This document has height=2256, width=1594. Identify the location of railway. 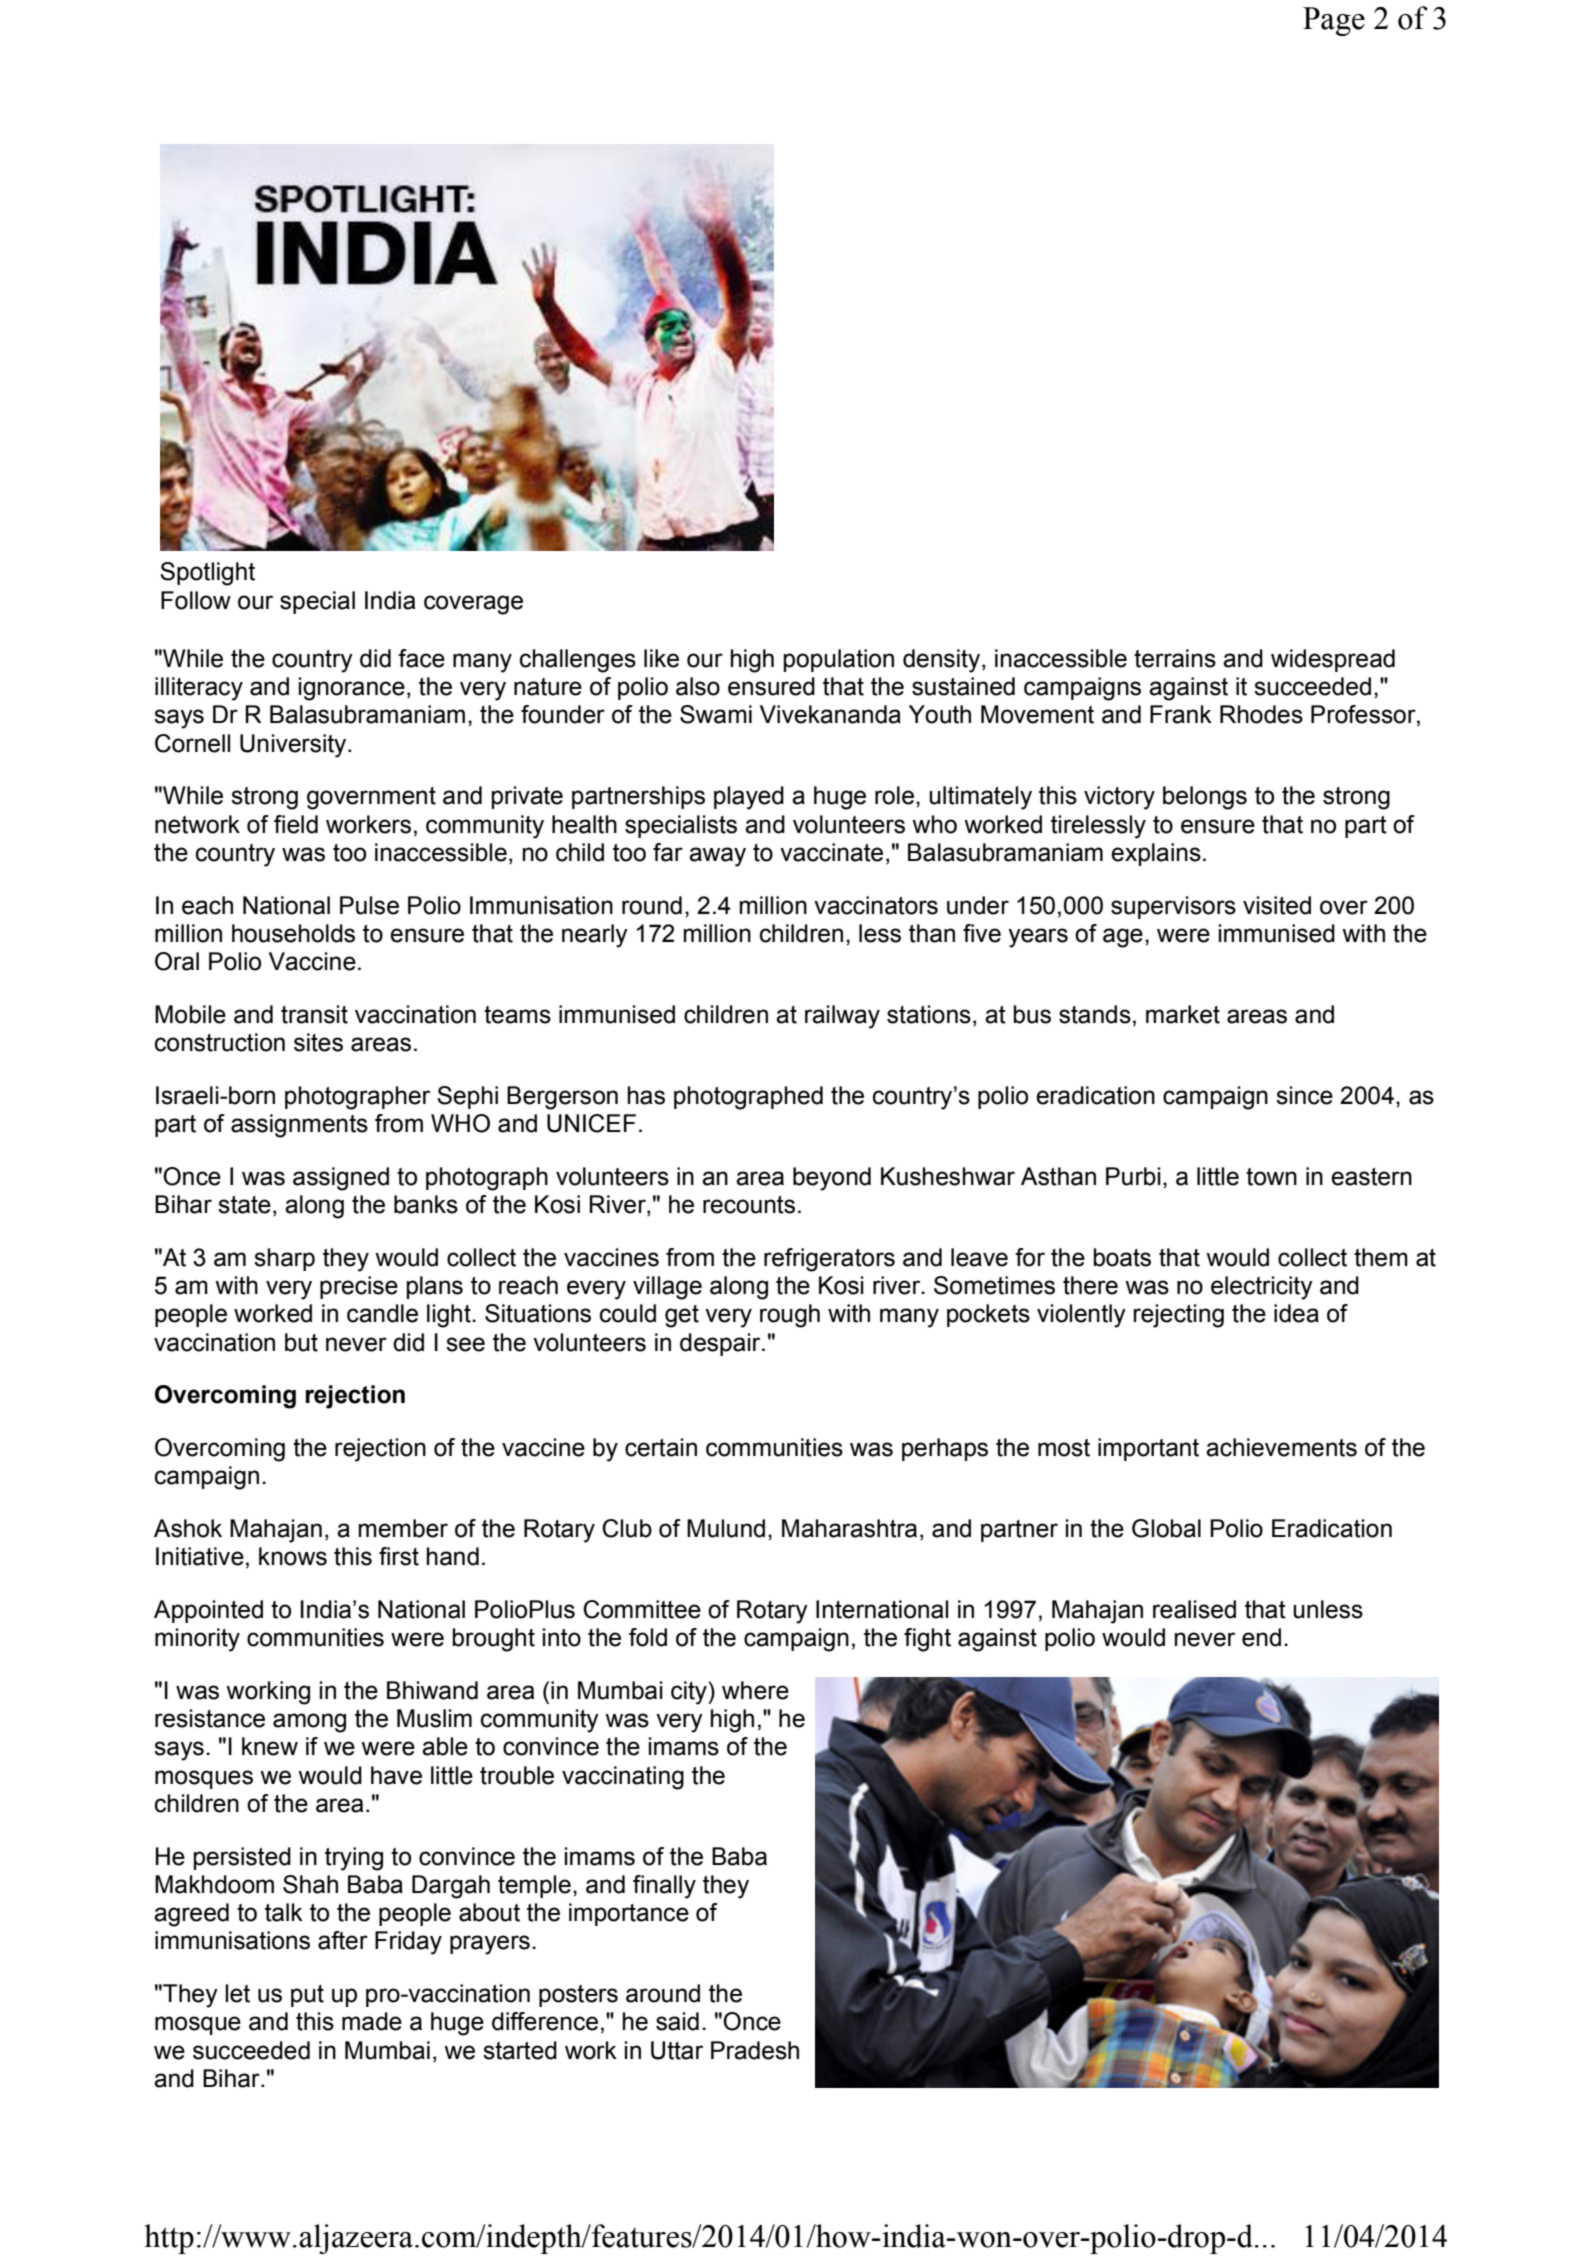
(842, 1017).
